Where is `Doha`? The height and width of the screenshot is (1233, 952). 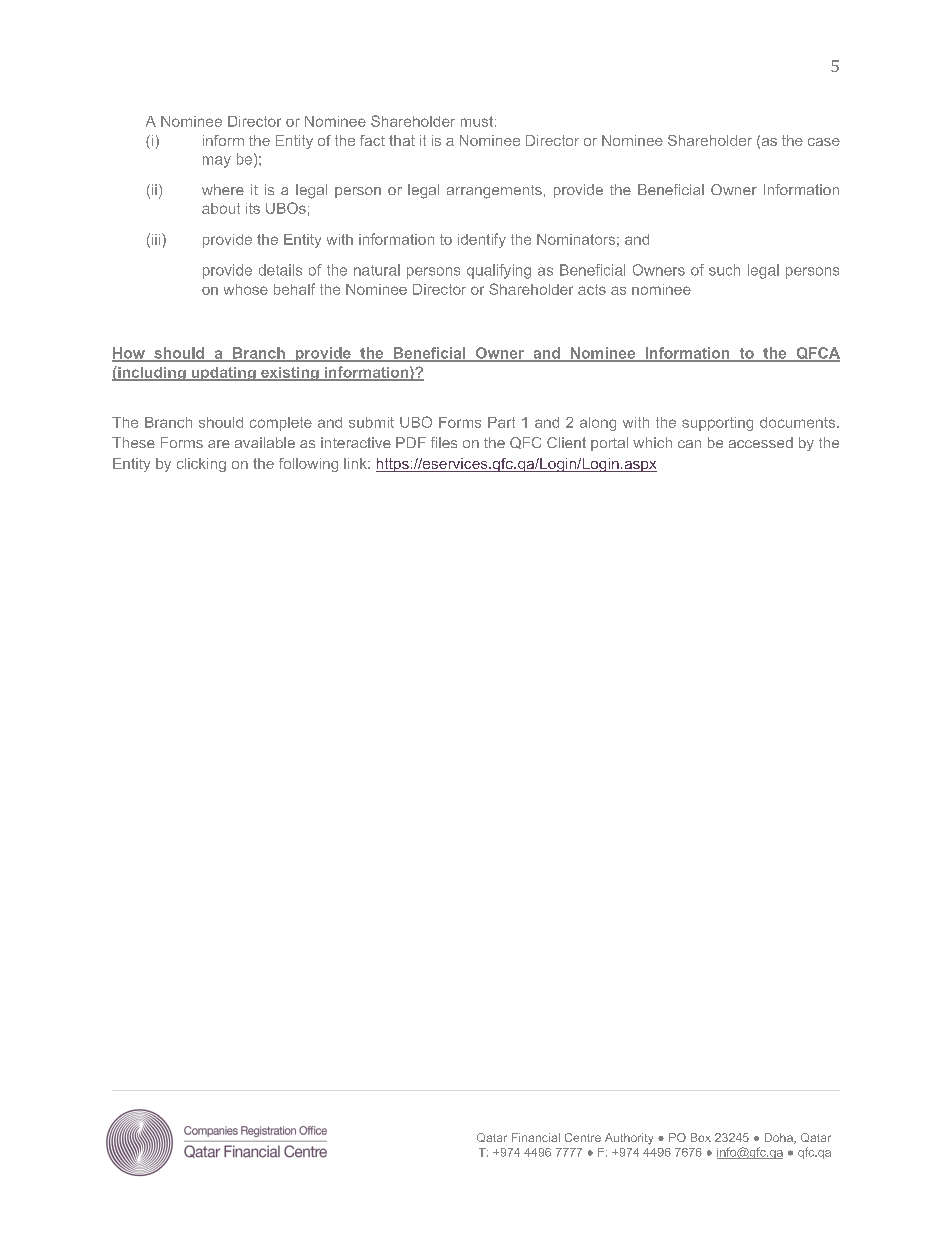 Doha is located at coordinates (780, 1138).
